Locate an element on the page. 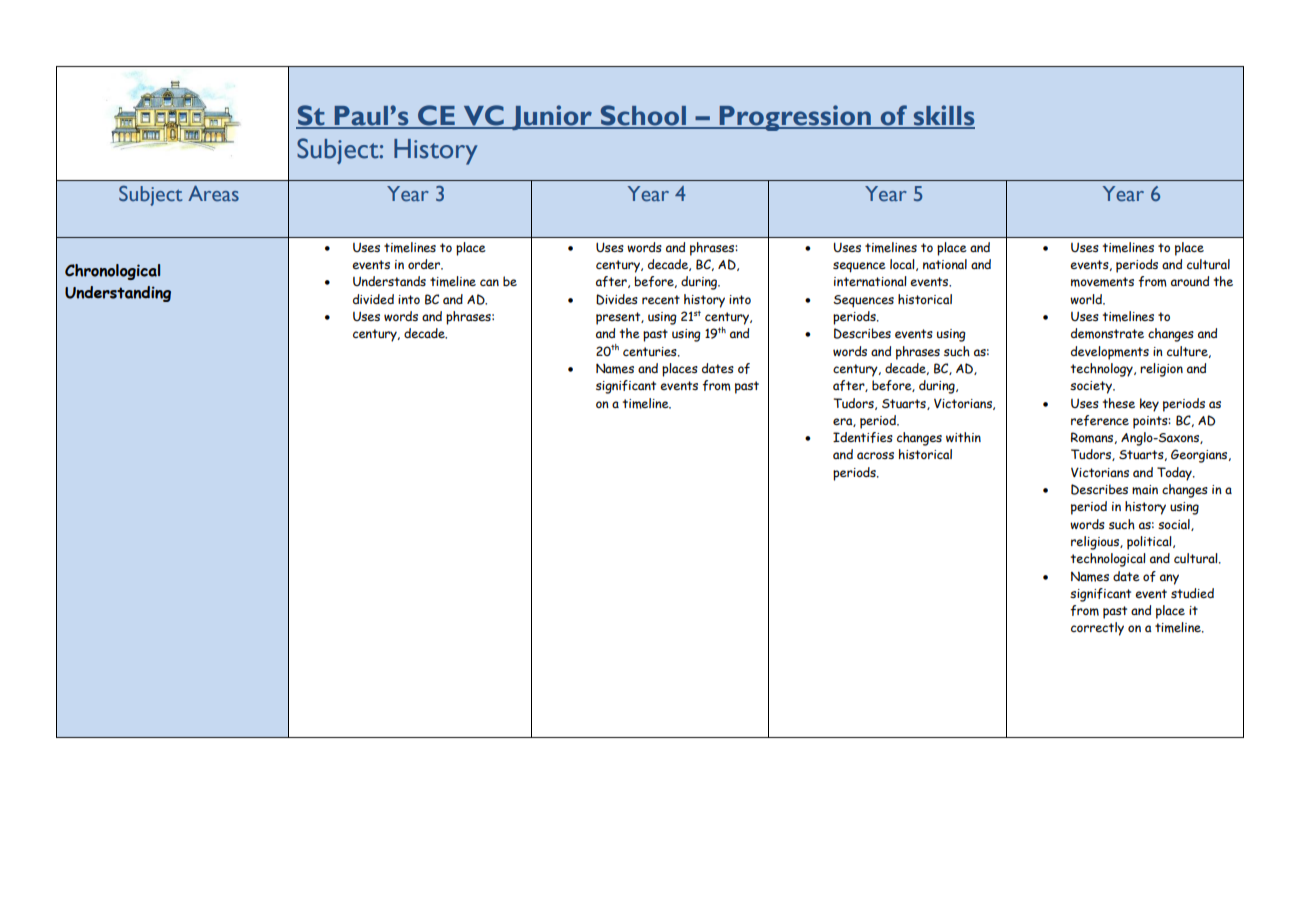 The height and width of the image is (924, 1308). technology is located at coordinates (1103, 370).
